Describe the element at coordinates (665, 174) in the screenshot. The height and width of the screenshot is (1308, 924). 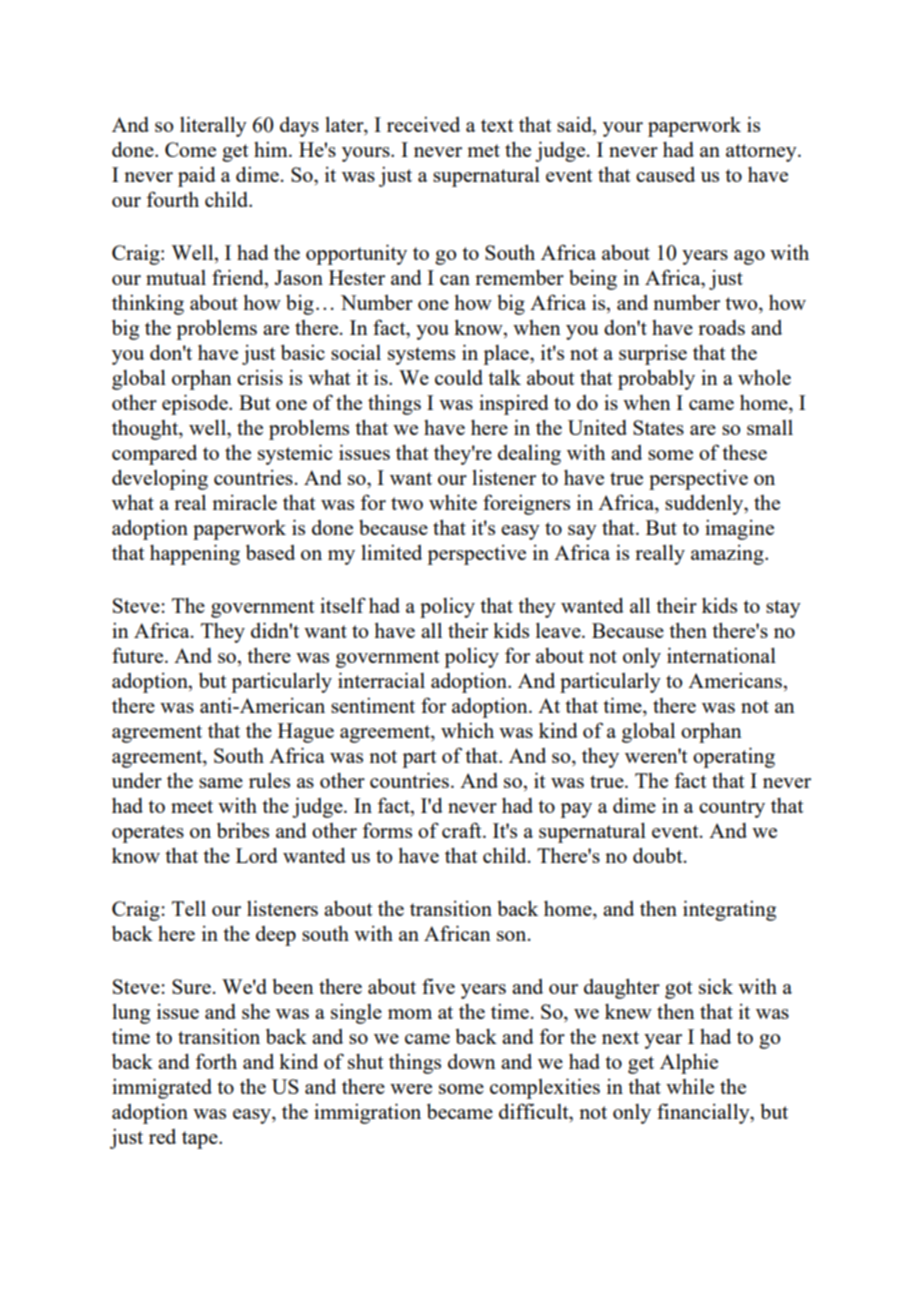
I see `caused` at that location.
